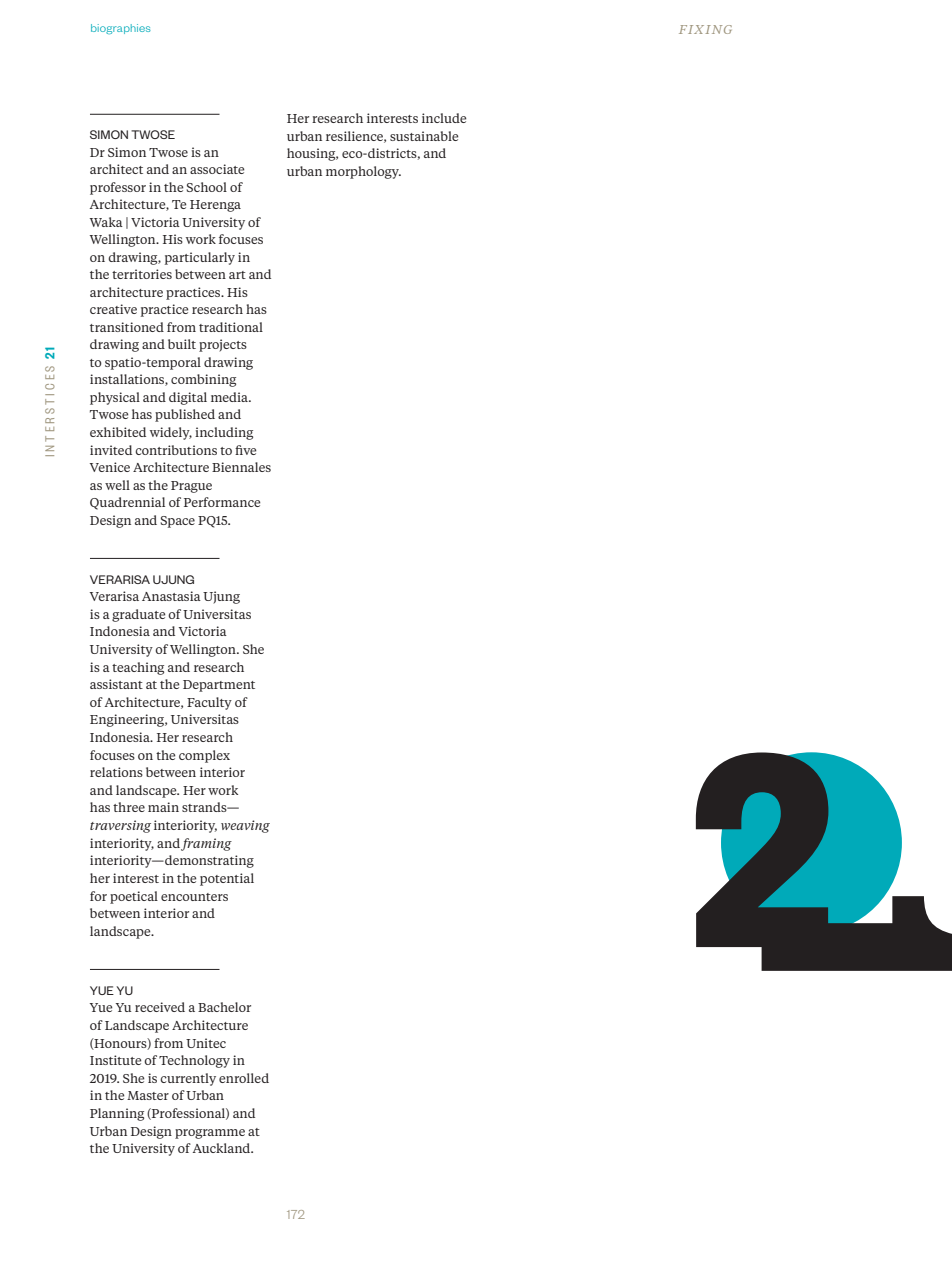  Describe the element at coordinates (231, 397) in the document. I see `media` at that location.
